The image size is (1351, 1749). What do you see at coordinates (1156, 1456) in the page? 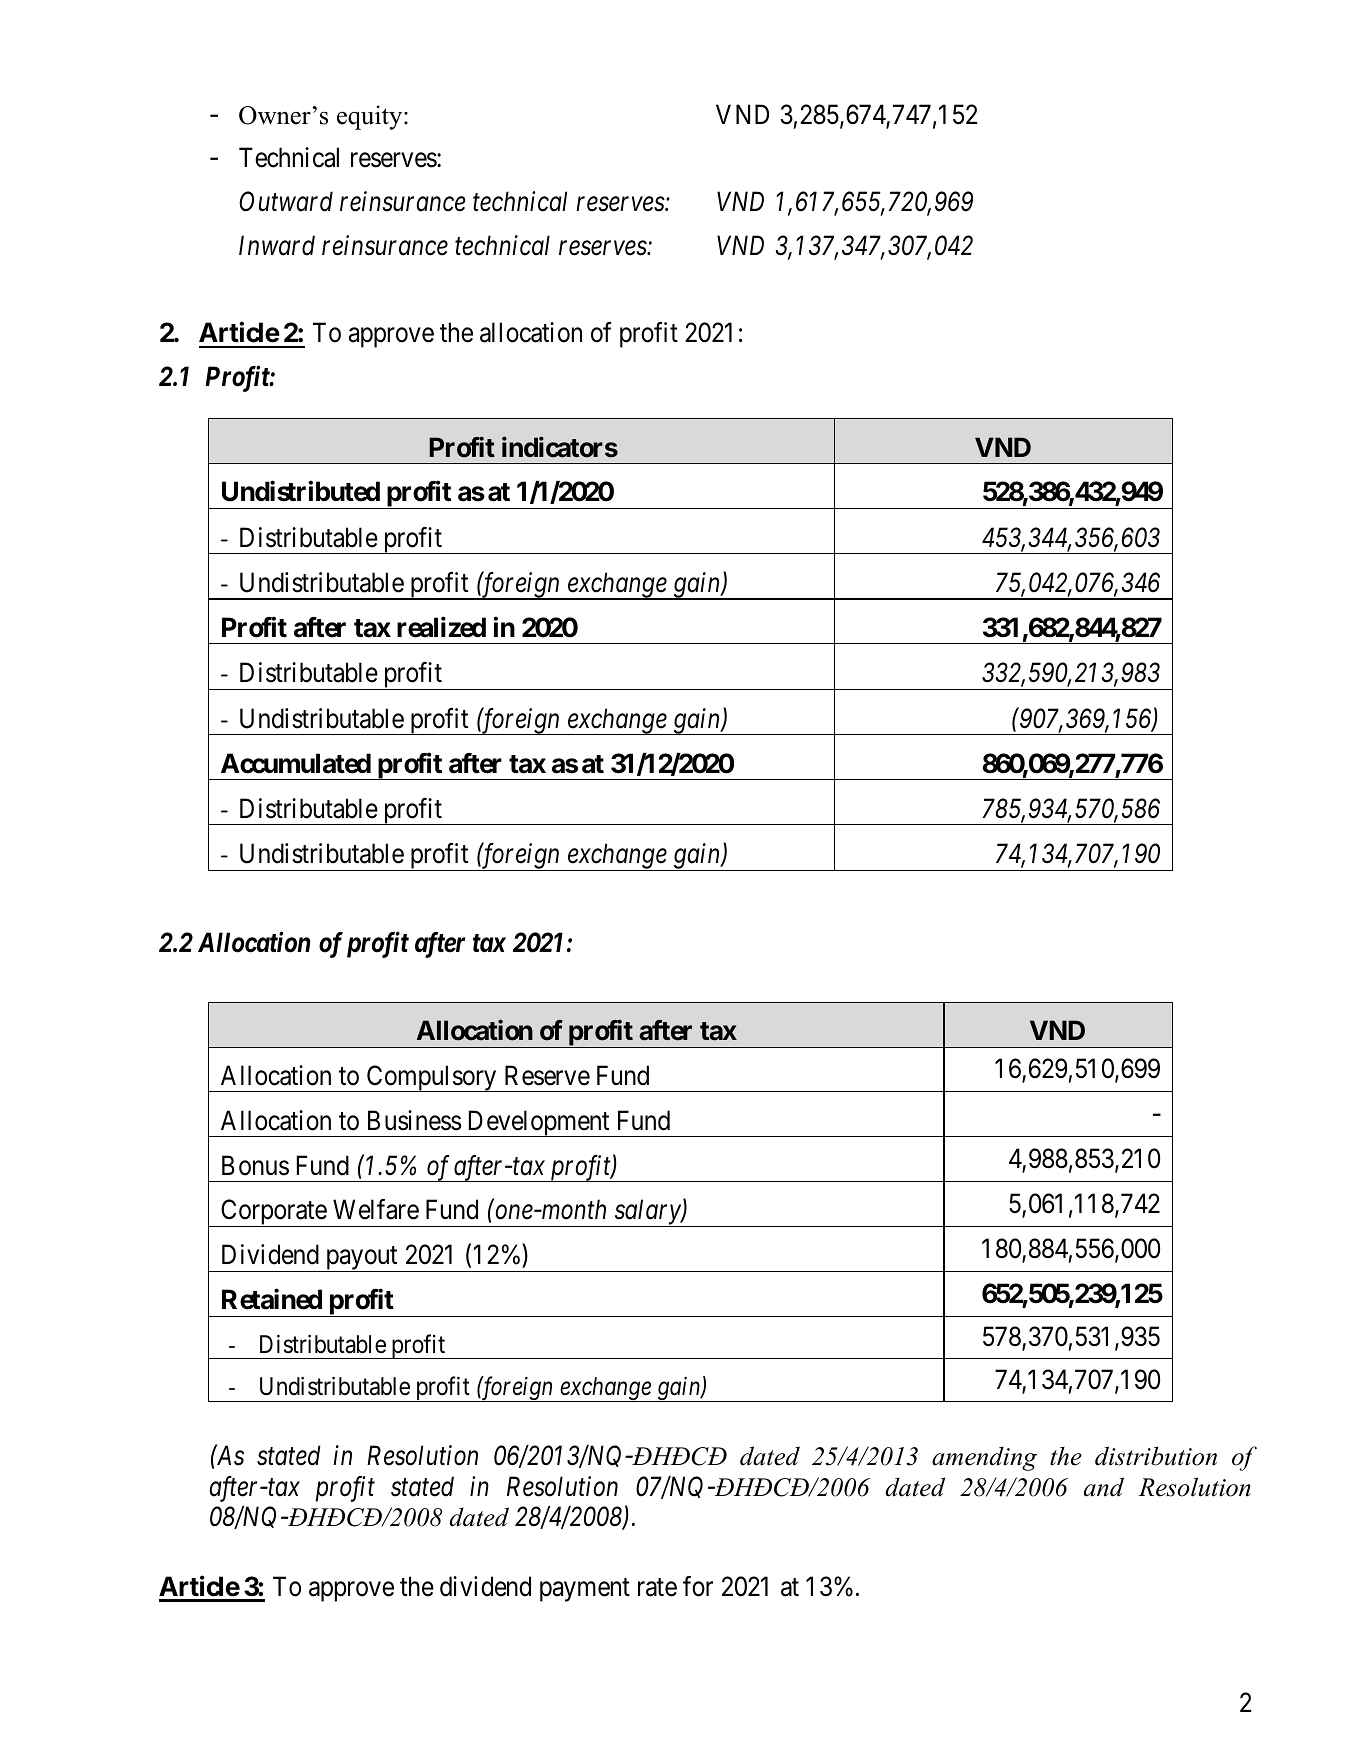
I see `distribution` at bounding box center [1156, 1456].
